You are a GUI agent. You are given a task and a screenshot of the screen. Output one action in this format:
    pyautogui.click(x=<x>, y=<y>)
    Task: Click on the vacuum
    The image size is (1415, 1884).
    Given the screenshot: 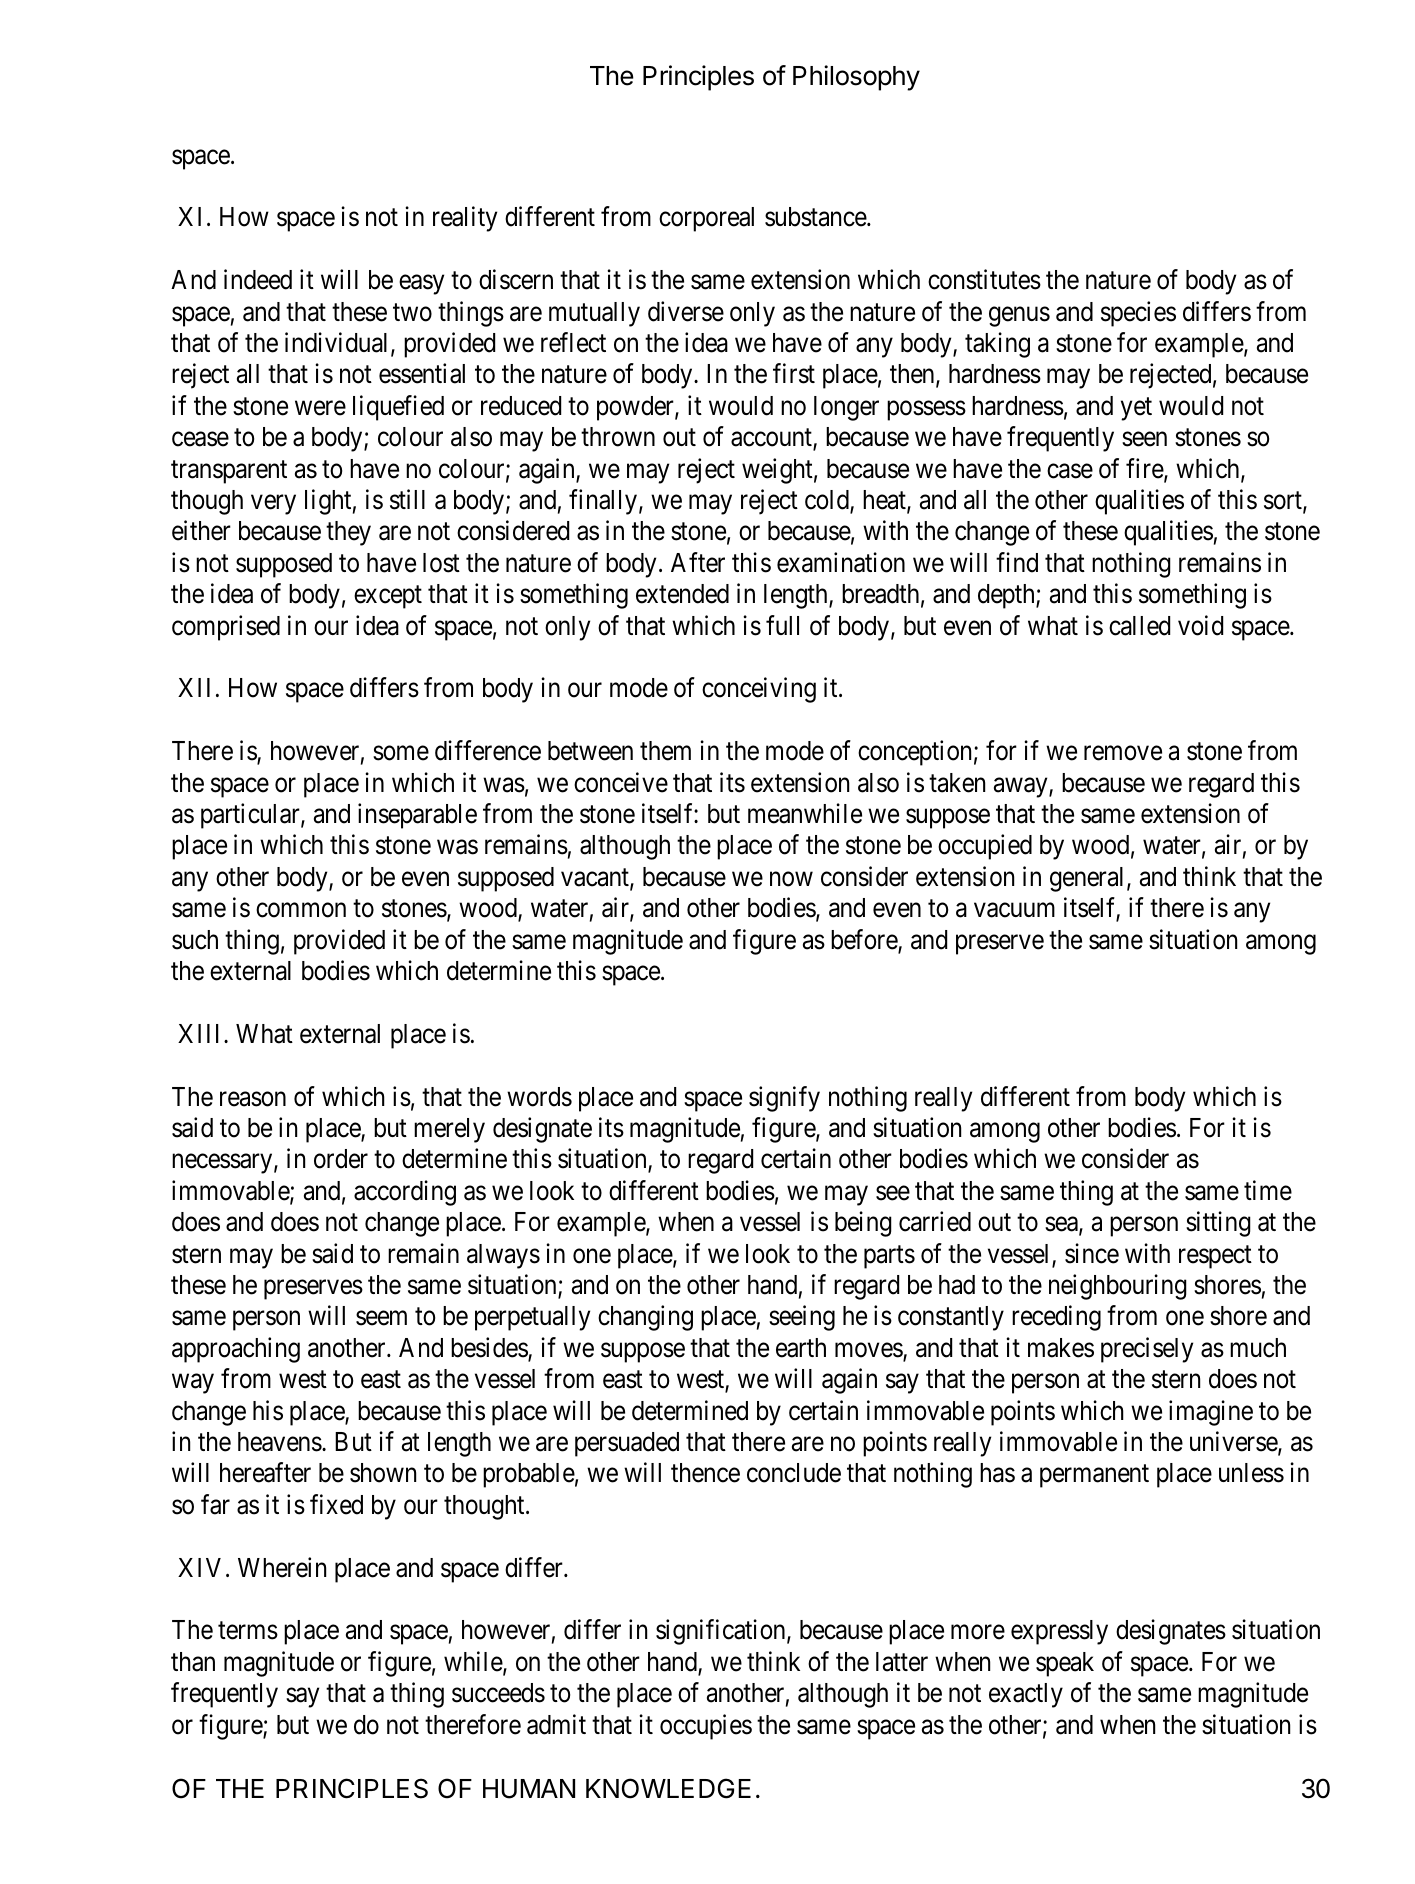 What is the action you would take?
    pyautogui.click(x=1014, y=910)
